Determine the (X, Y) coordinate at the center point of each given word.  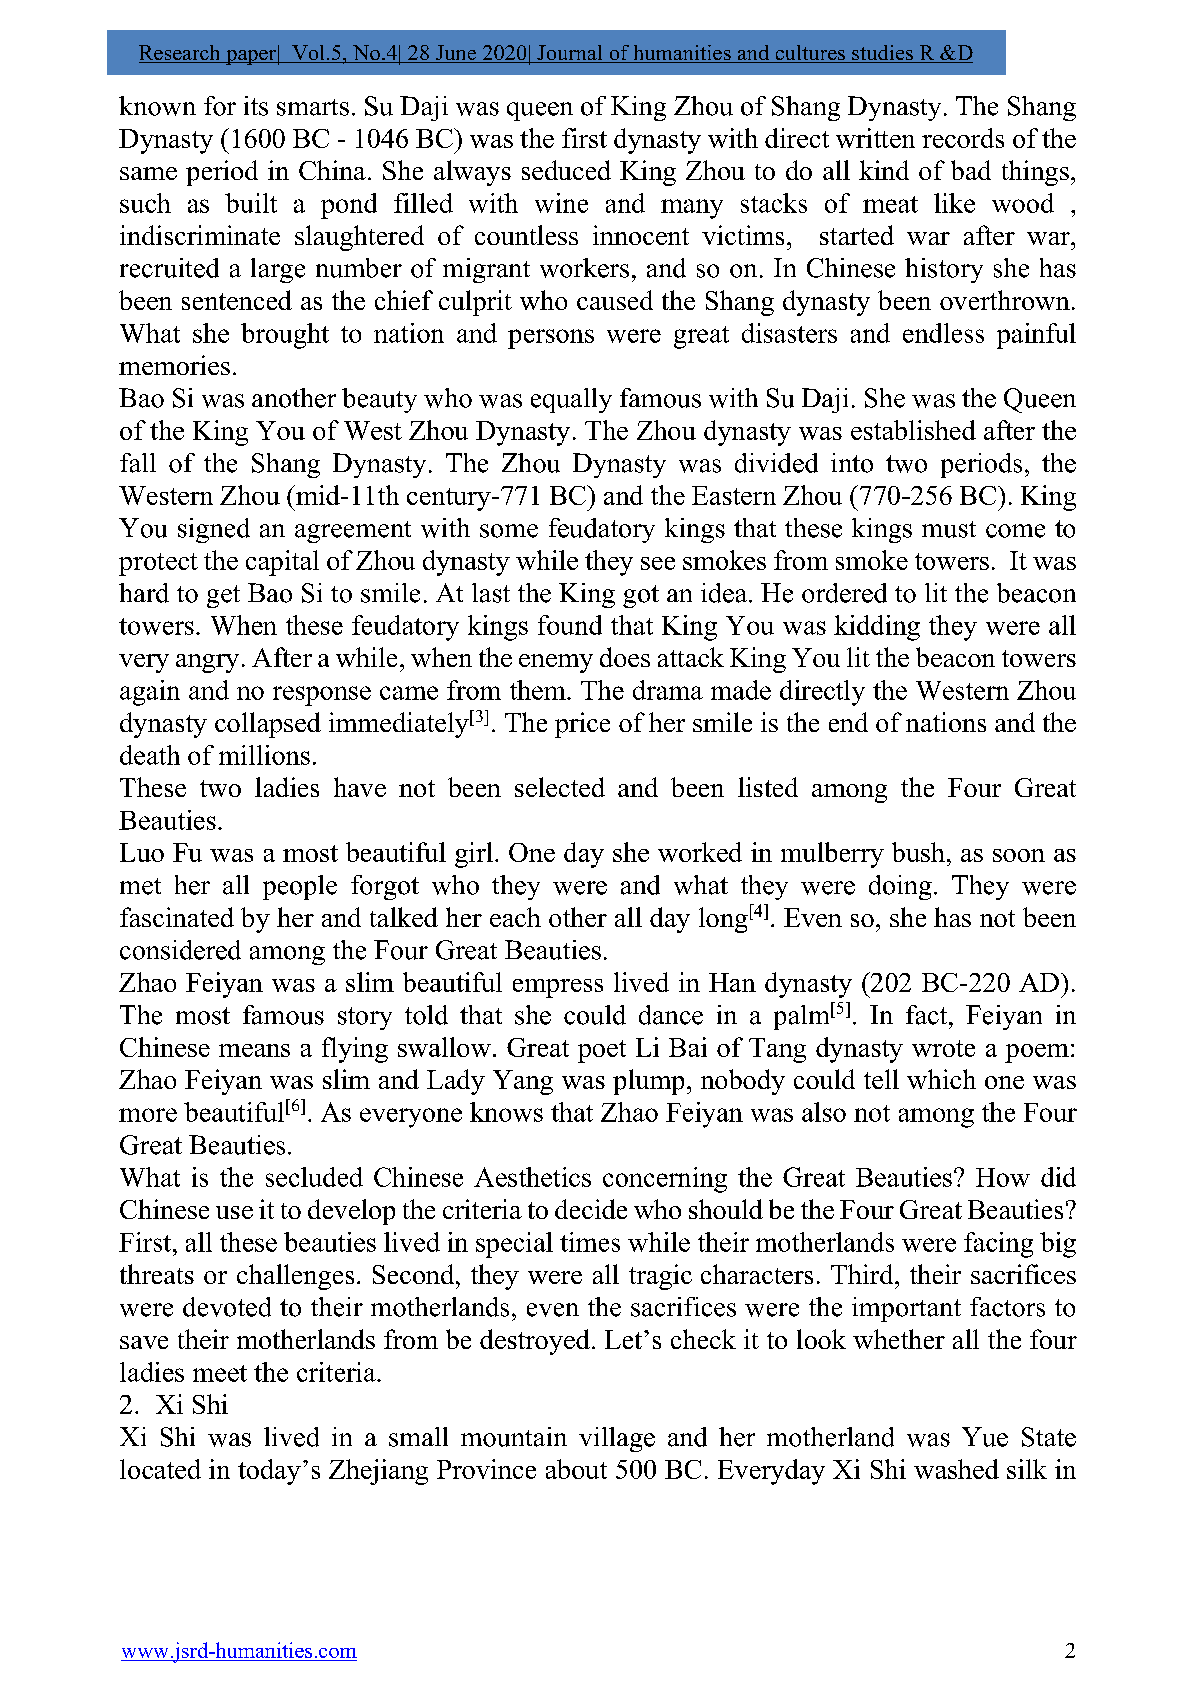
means (254, 1050)
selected (560, 787)
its (256, 106)
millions (264, 755)
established (913, 430)
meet (220, 1373)
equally (571, 400)
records (963, 138)
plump (648, 1082)
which (941, 1079)
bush (918, 852)
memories (174, 365)
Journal (570, 54)
